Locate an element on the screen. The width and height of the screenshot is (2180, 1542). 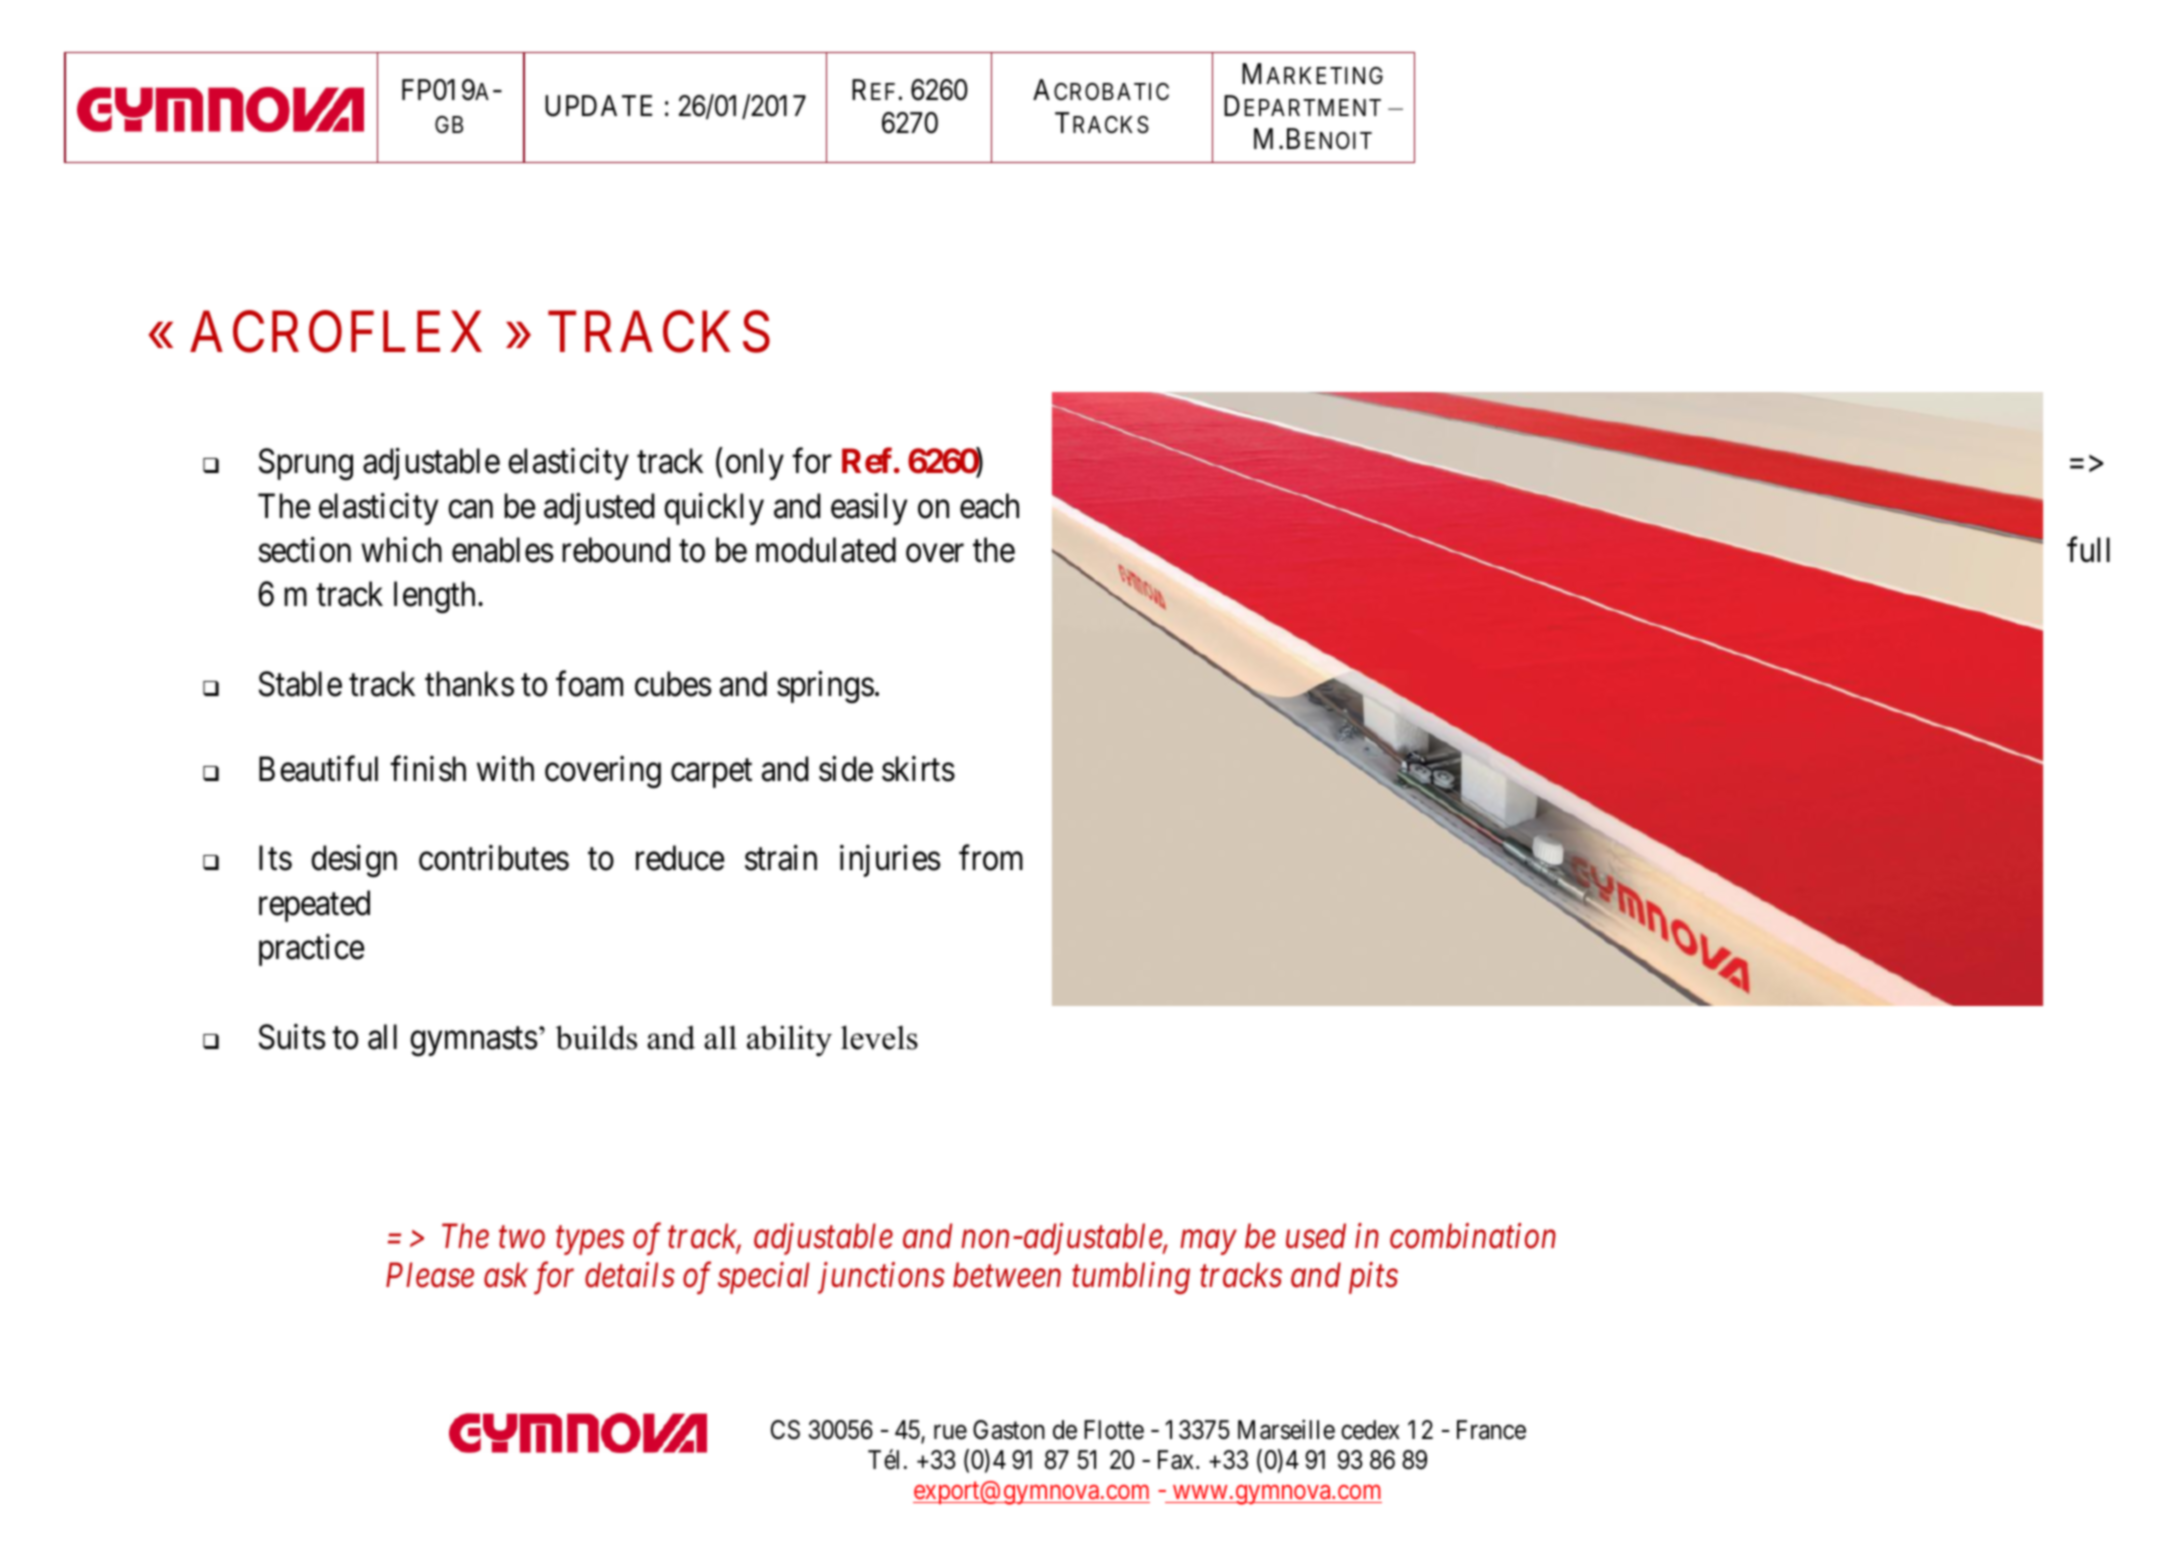
each is located at coordinates (989, 506).
